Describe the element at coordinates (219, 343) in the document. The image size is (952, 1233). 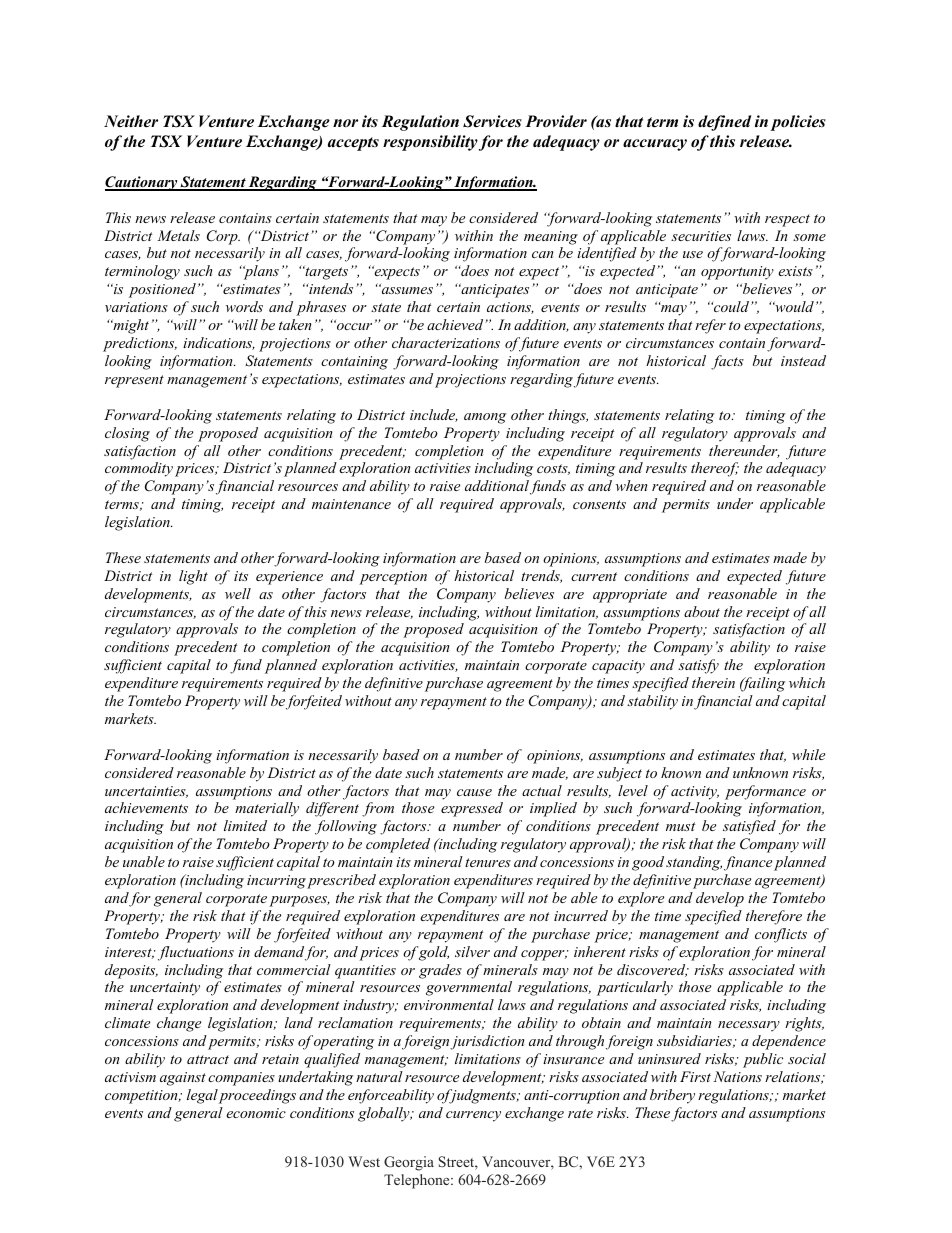
I see `indications` at that location.
